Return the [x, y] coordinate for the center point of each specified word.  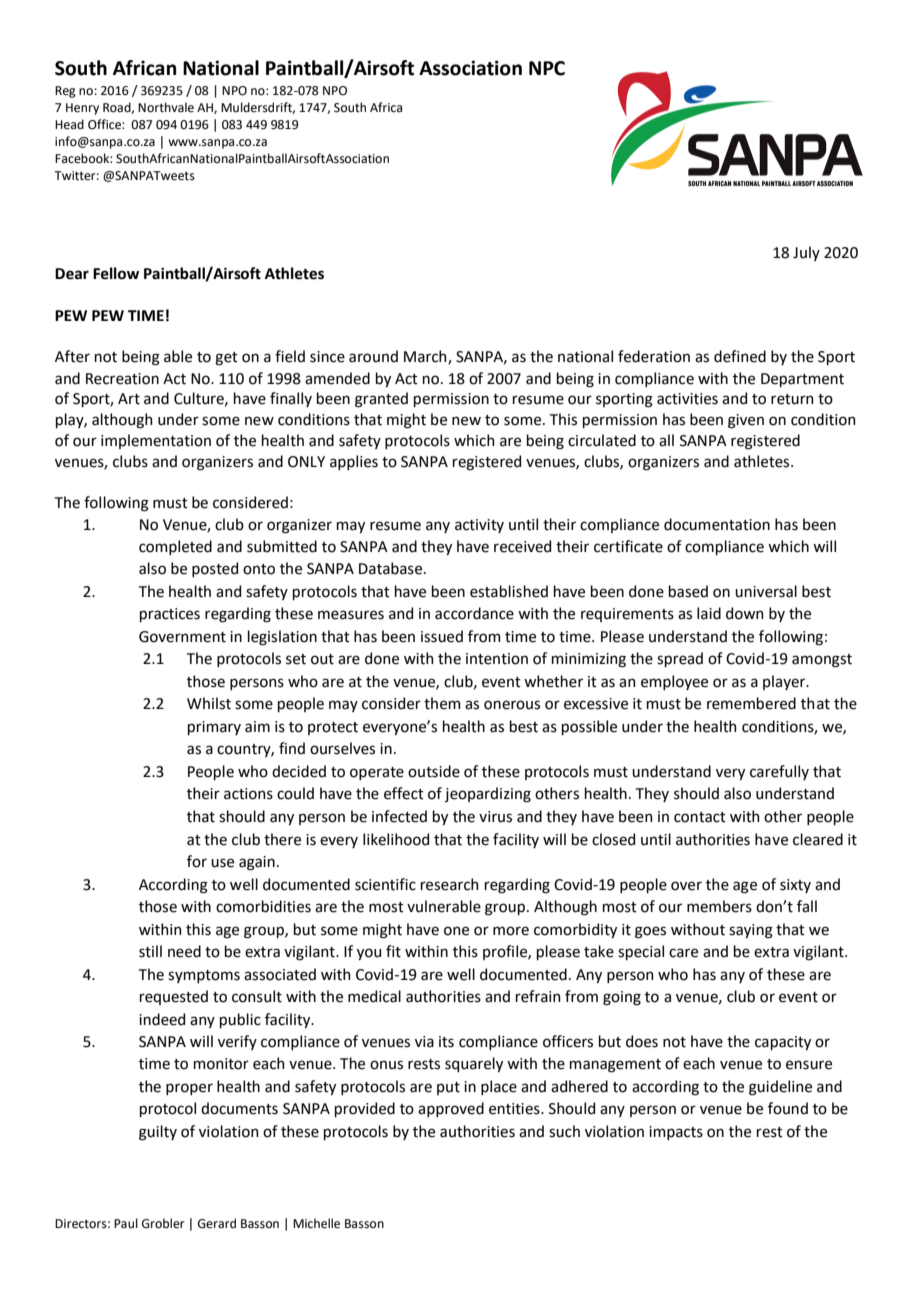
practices [170, 615]
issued [442, 636]
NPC [547, 68]
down [745, 613]
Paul [126, 1223]
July [806, 253]
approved [451, 1109]
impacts [676, 1133]
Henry [82, 109]
